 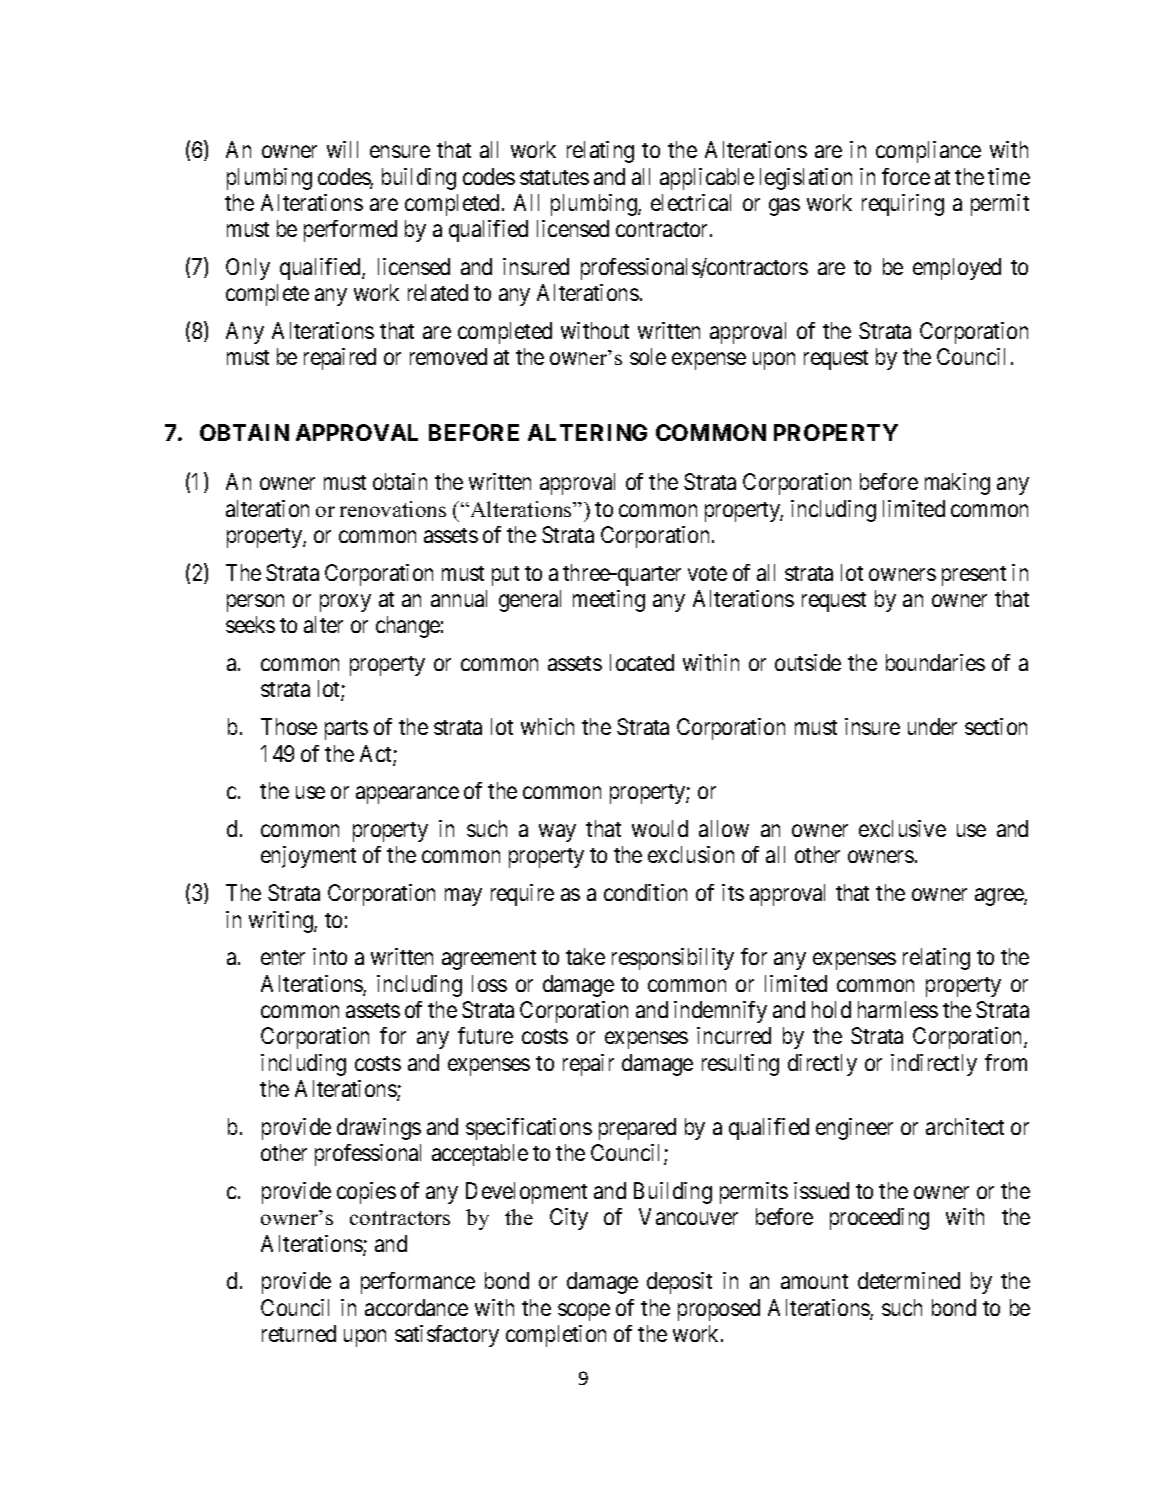 What do you see at coordinates (330, 956) in the page?
I see `into` at bounding box center [330, 956].
